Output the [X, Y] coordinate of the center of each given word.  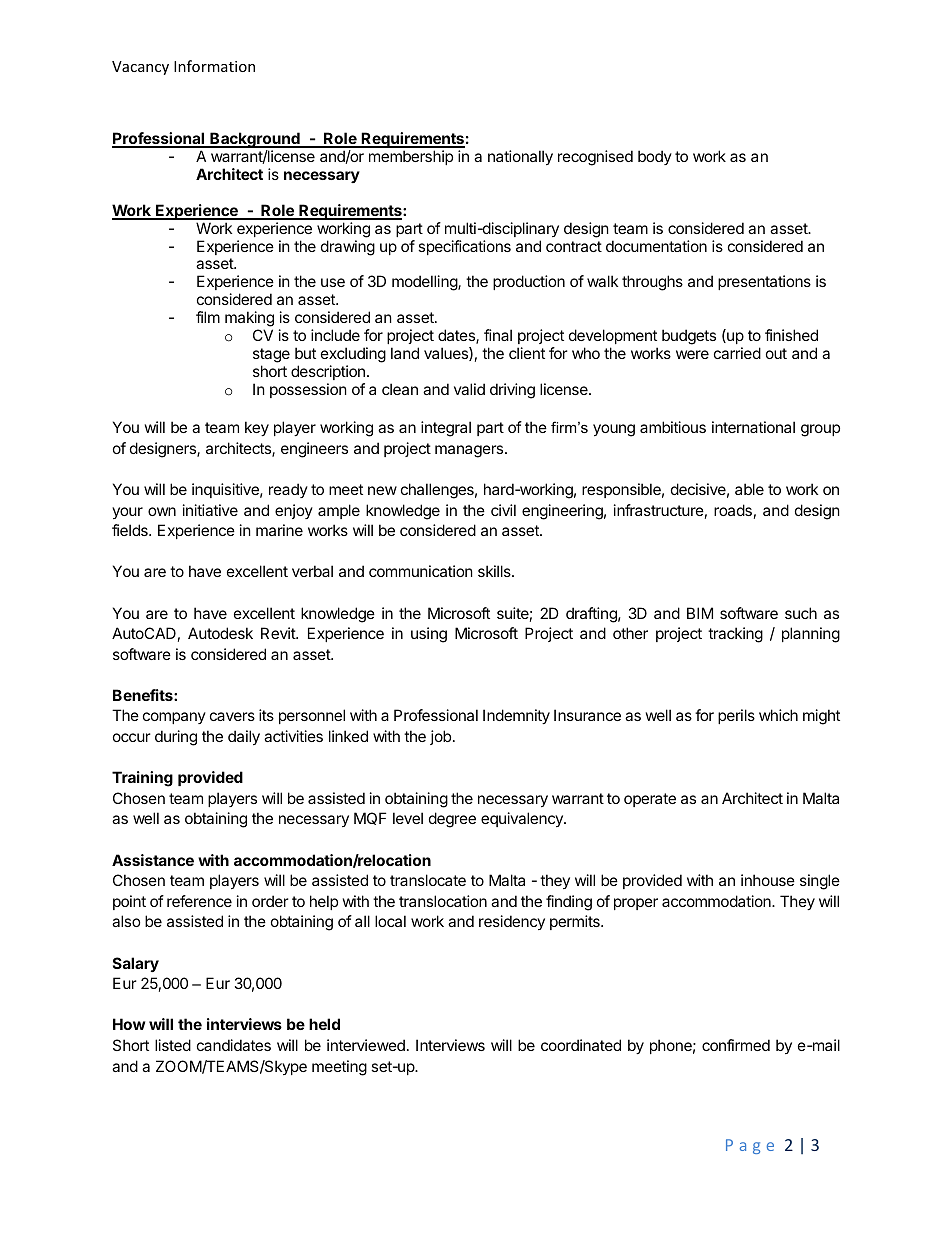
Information [214, 66]
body [655, 157]
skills [495, 571]
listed [173, 1045]
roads [733, 510]
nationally [520, 157]
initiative [210, 510]
